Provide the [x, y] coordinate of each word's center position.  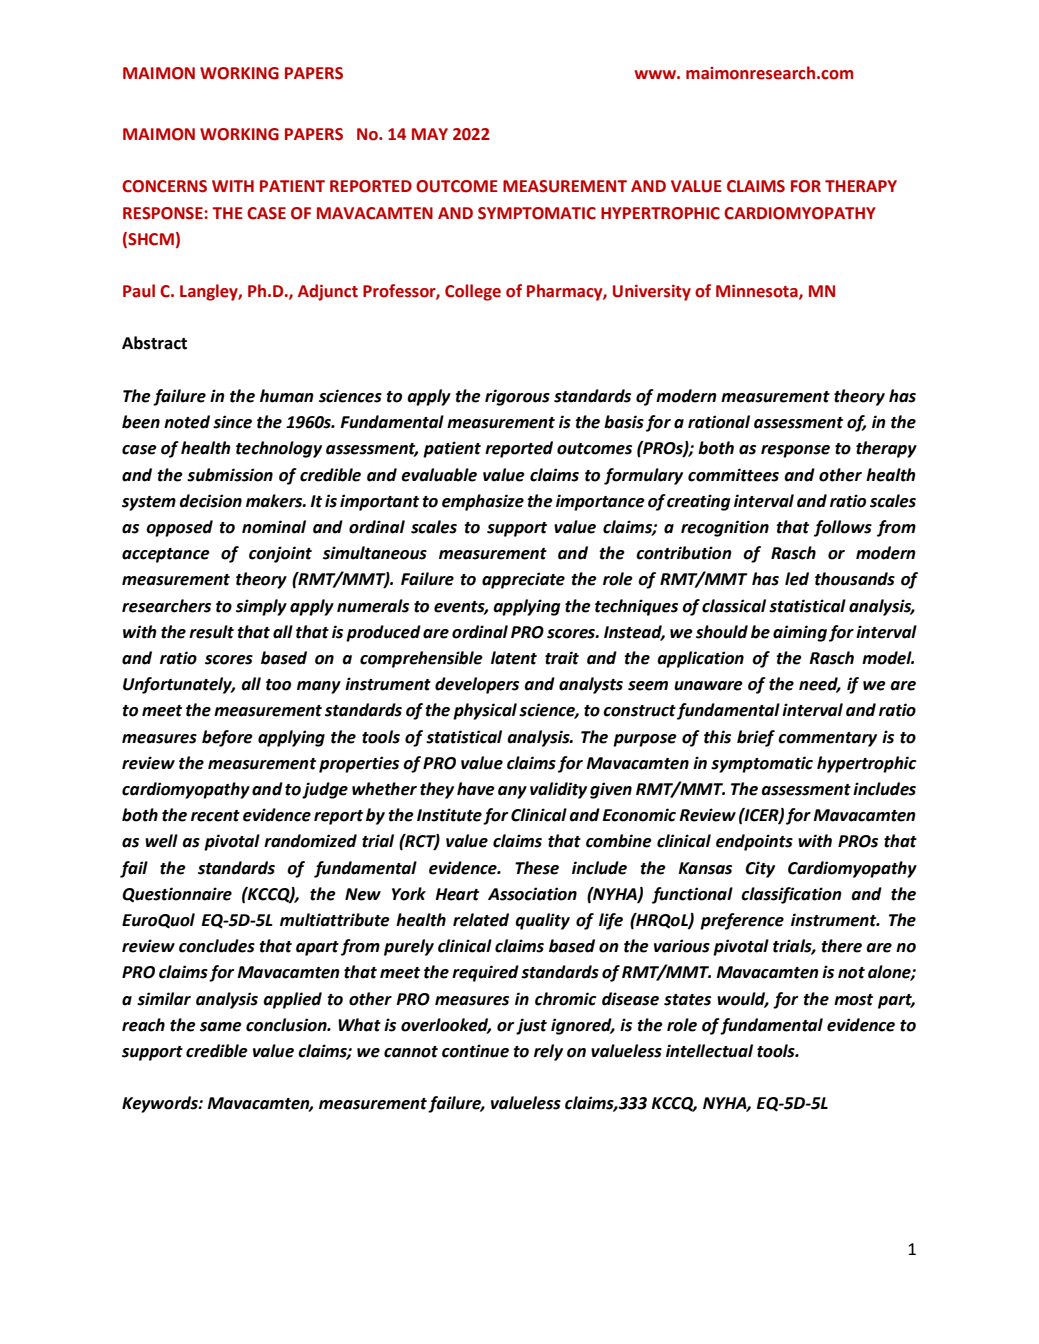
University [652, 293]
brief [756, 738]
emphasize [483, 502]
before [227, 738]
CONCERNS [164, 186]
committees [733, 475]
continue [475, 1051]
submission [230, 475]
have [476, 789]
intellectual [709, 1051]
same [221, 1027]
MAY [430, 134]
